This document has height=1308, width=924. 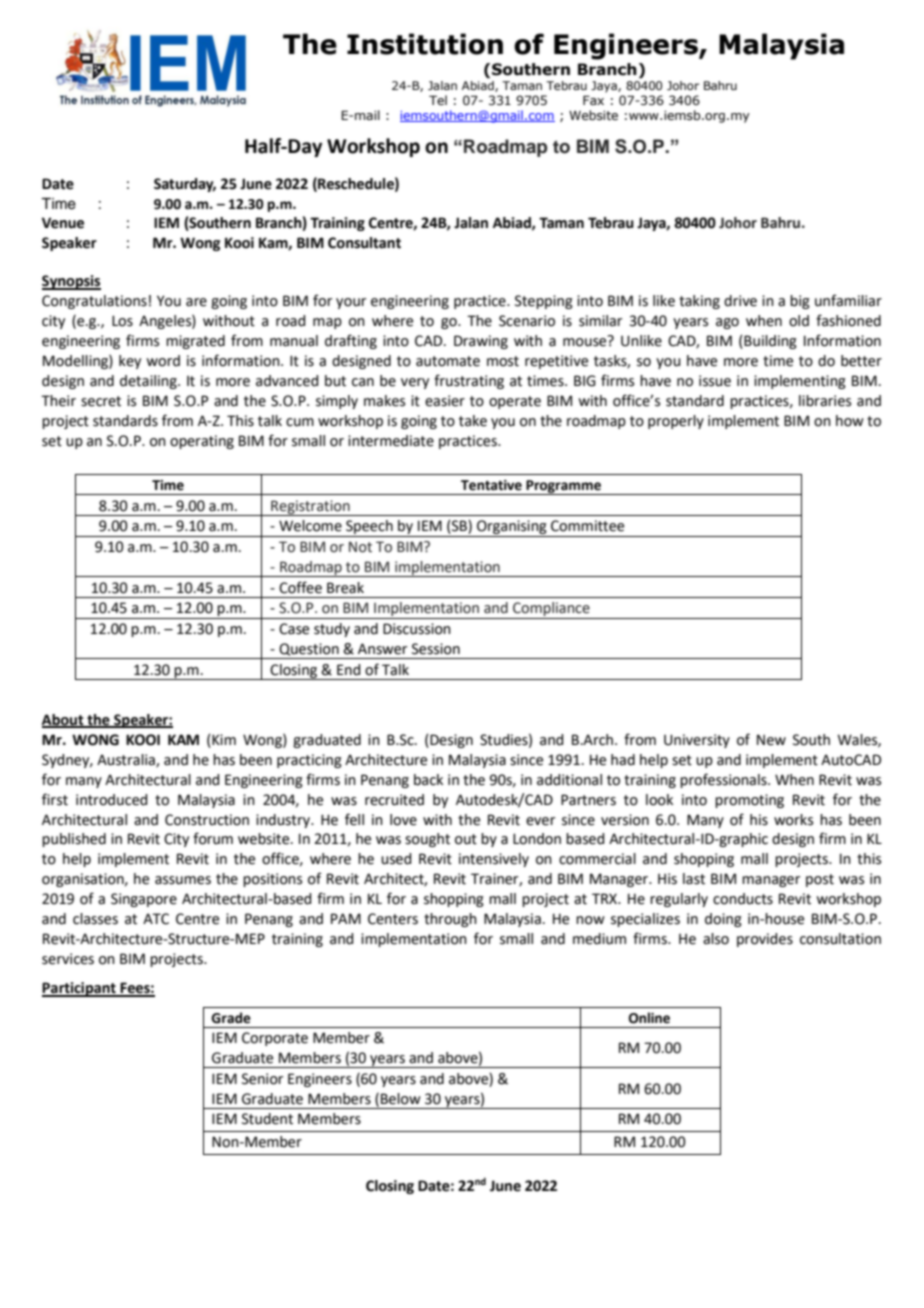 I want to click on Venue, so click(x=63, y=223).
